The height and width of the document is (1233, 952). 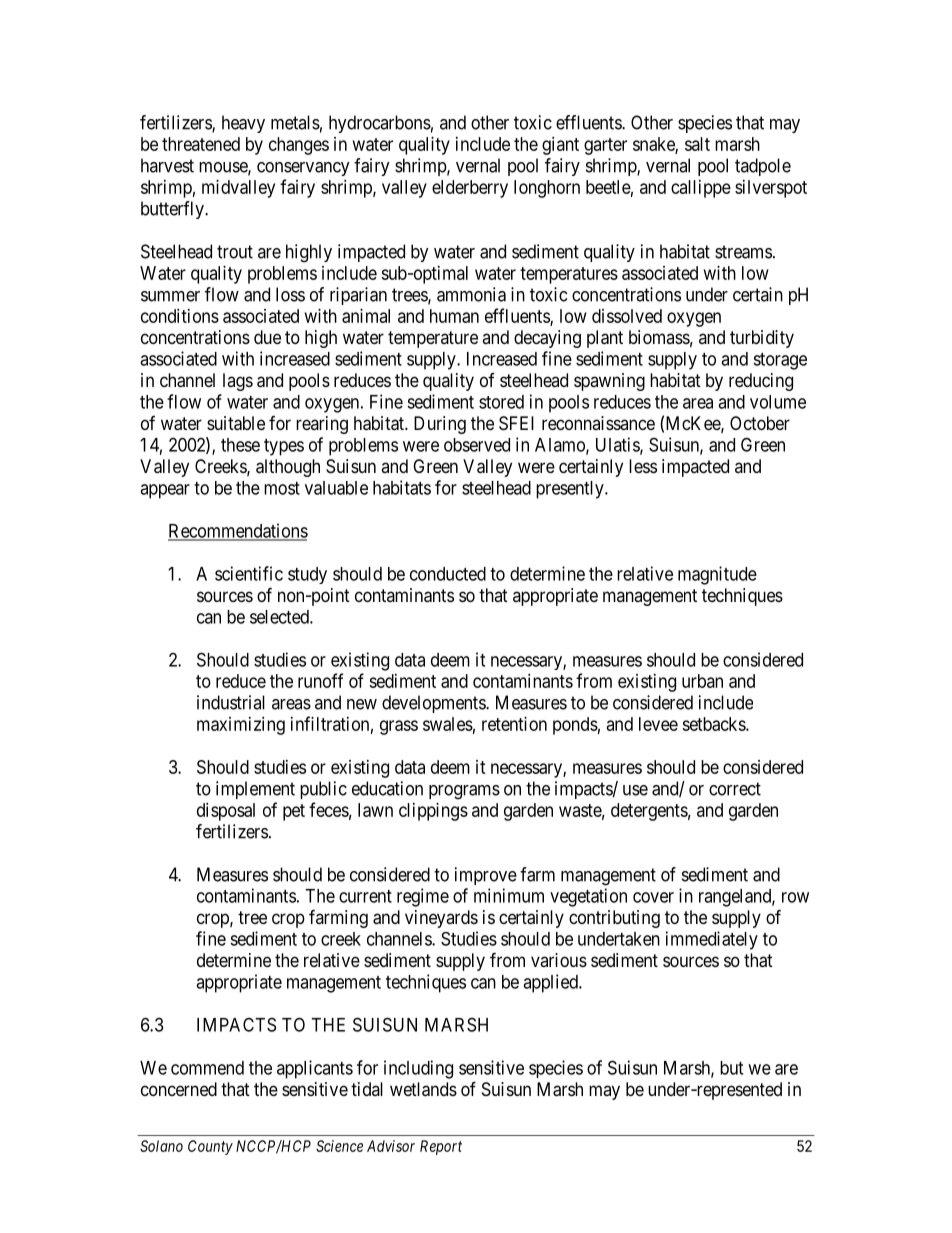 What do you see at coordinates (243, 124) in the document?
I see `heavy` at bounding box center [243, 124].
